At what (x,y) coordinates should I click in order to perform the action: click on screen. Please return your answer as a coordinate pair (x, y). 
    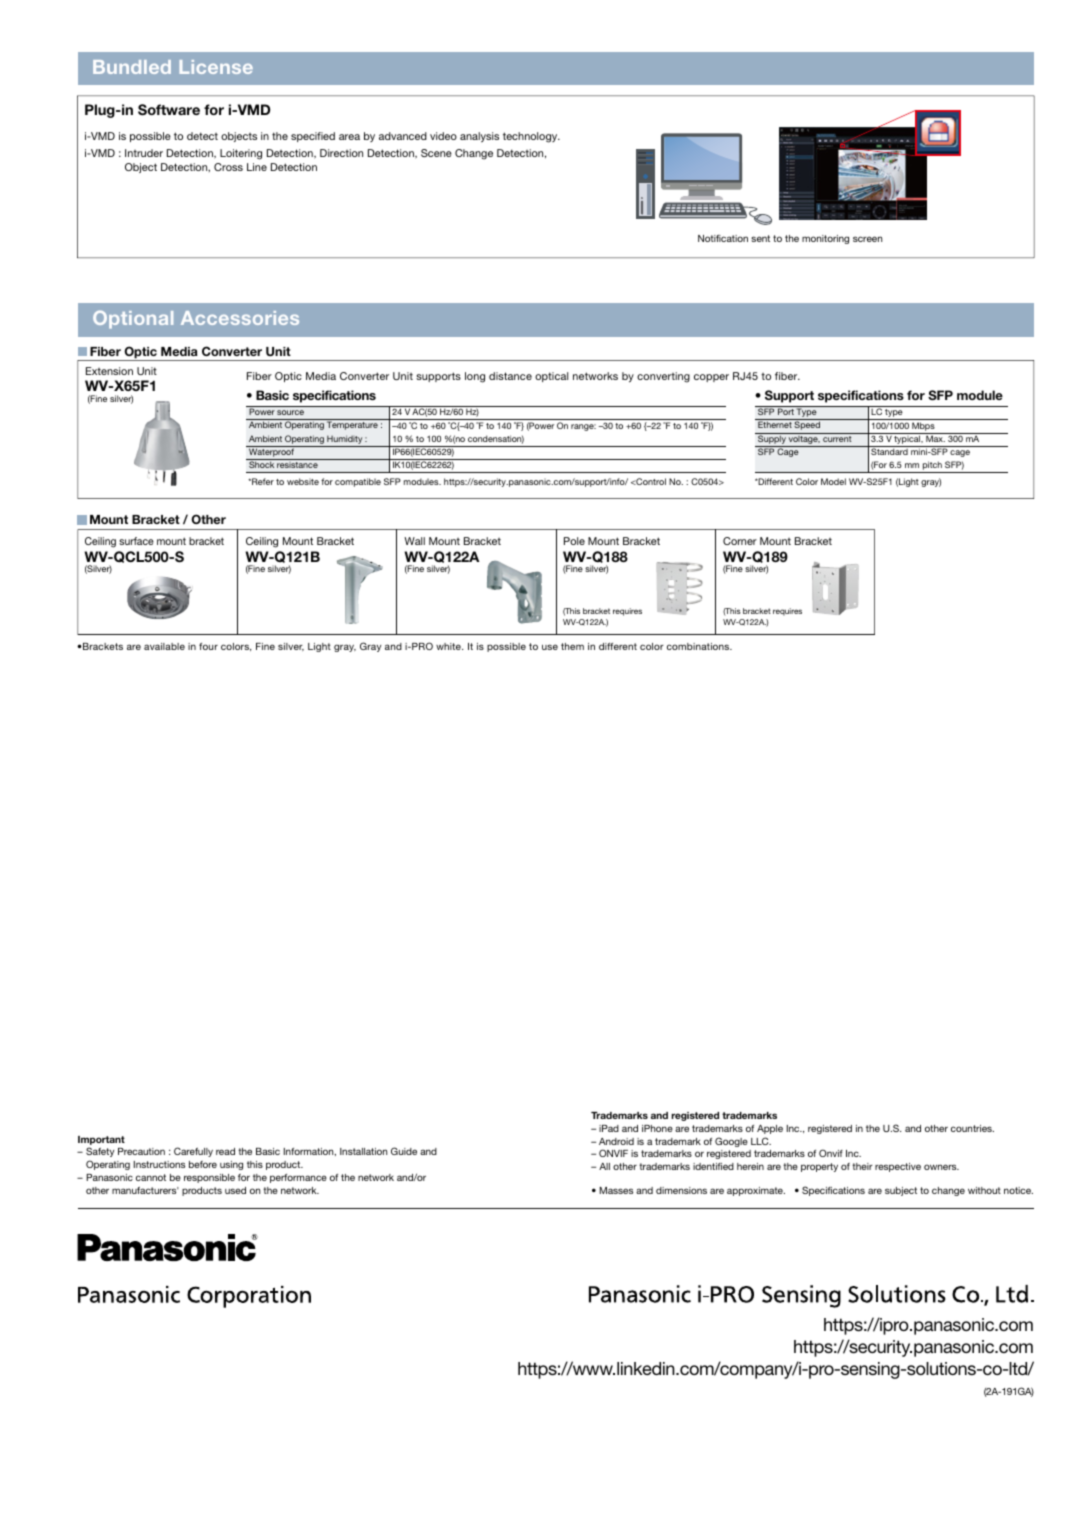
    Looking at the image, I should click on (867, 239).
